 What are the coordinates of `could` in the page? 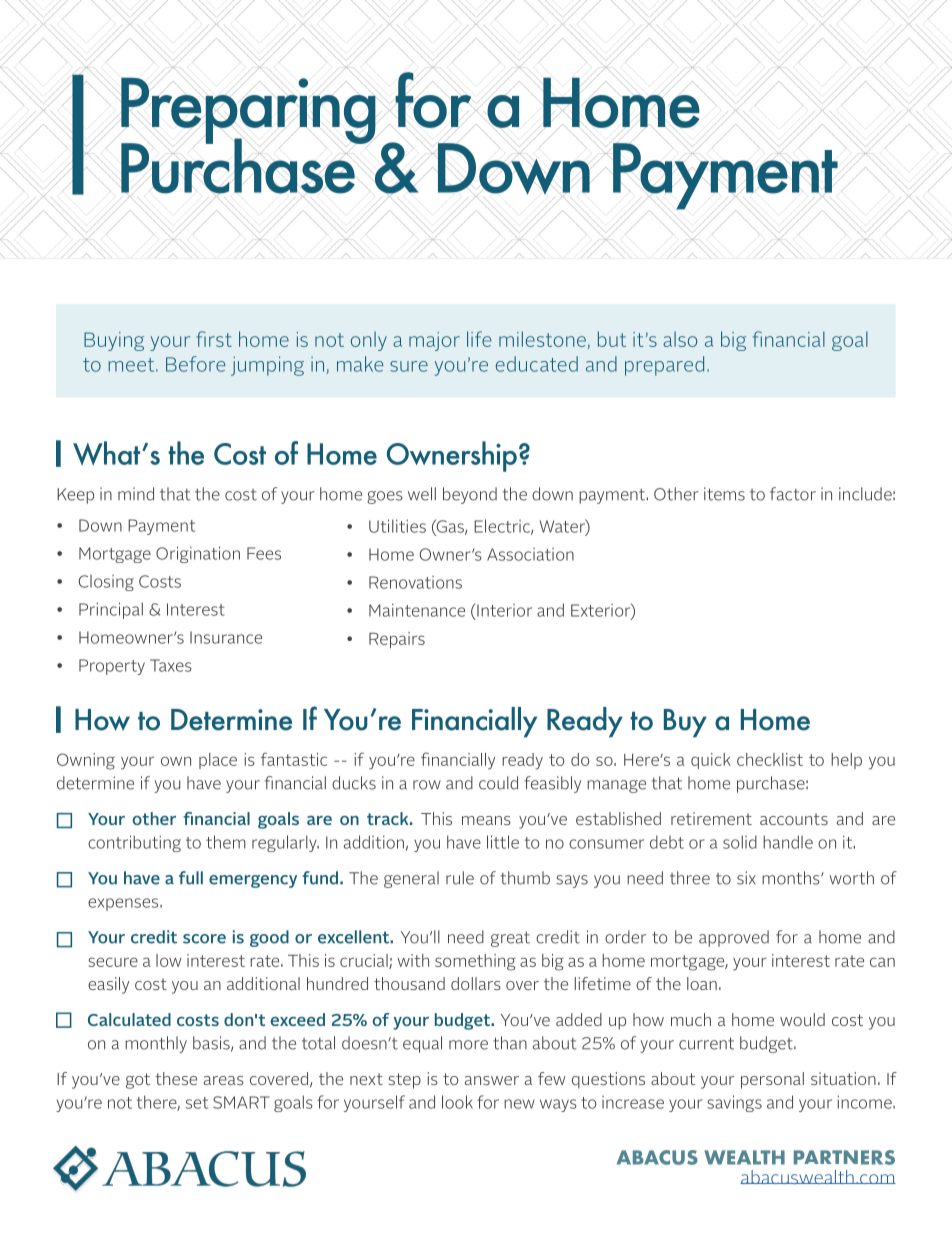 It's located at (498, 783).
